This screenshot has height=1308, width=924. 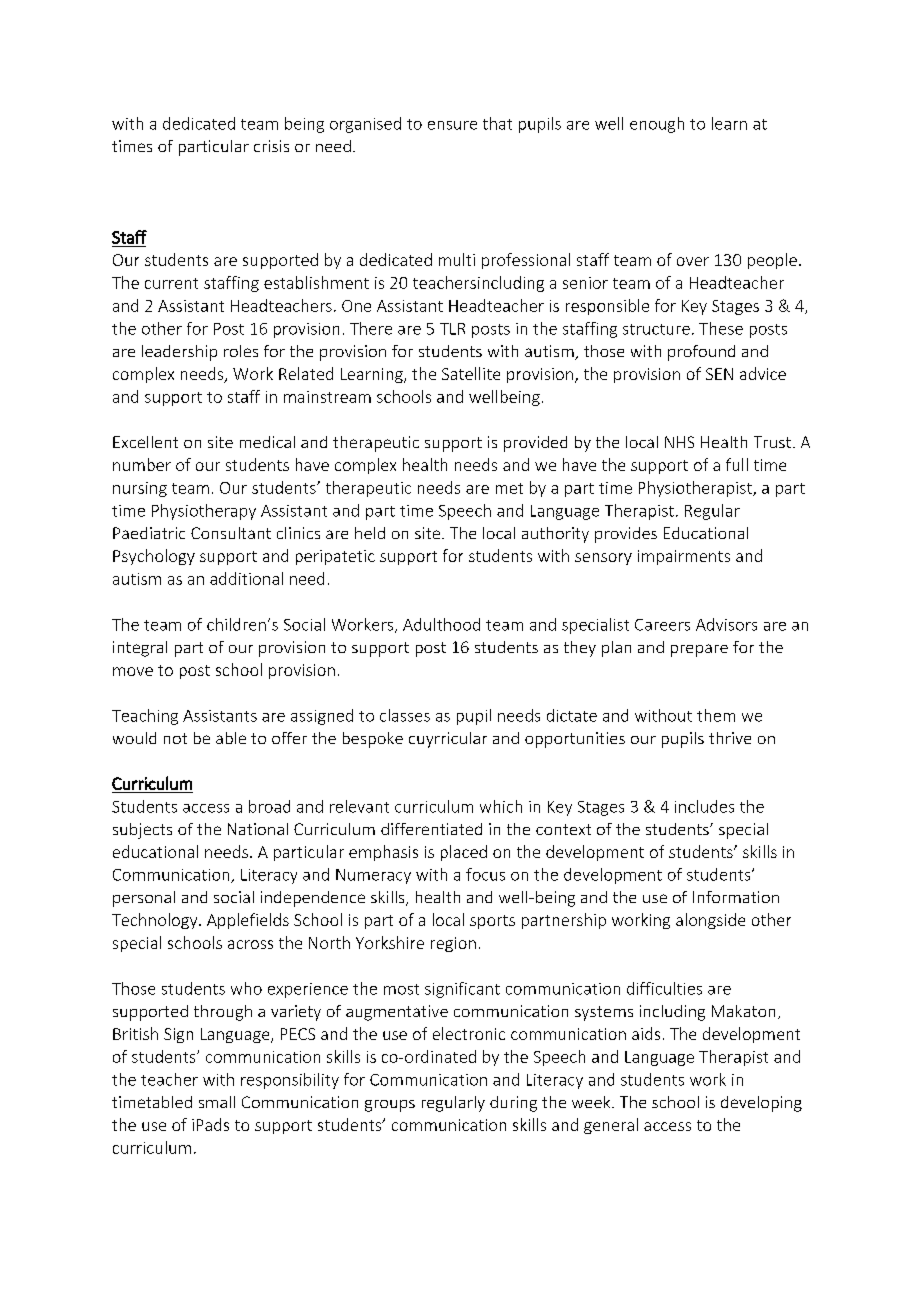 I want to click on developing, so click(x=761, y=1104).
